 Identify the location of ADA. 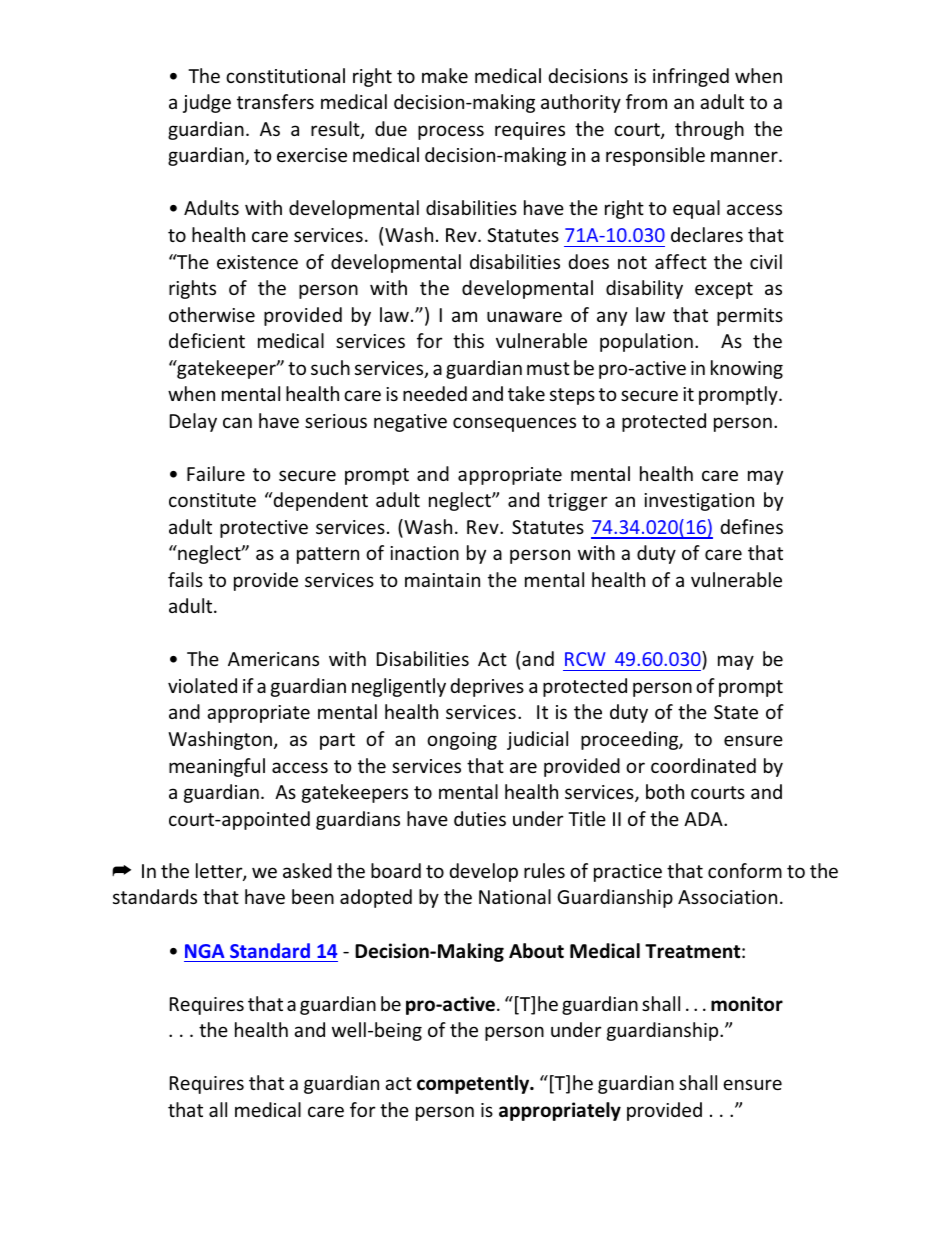
(704, 819).
